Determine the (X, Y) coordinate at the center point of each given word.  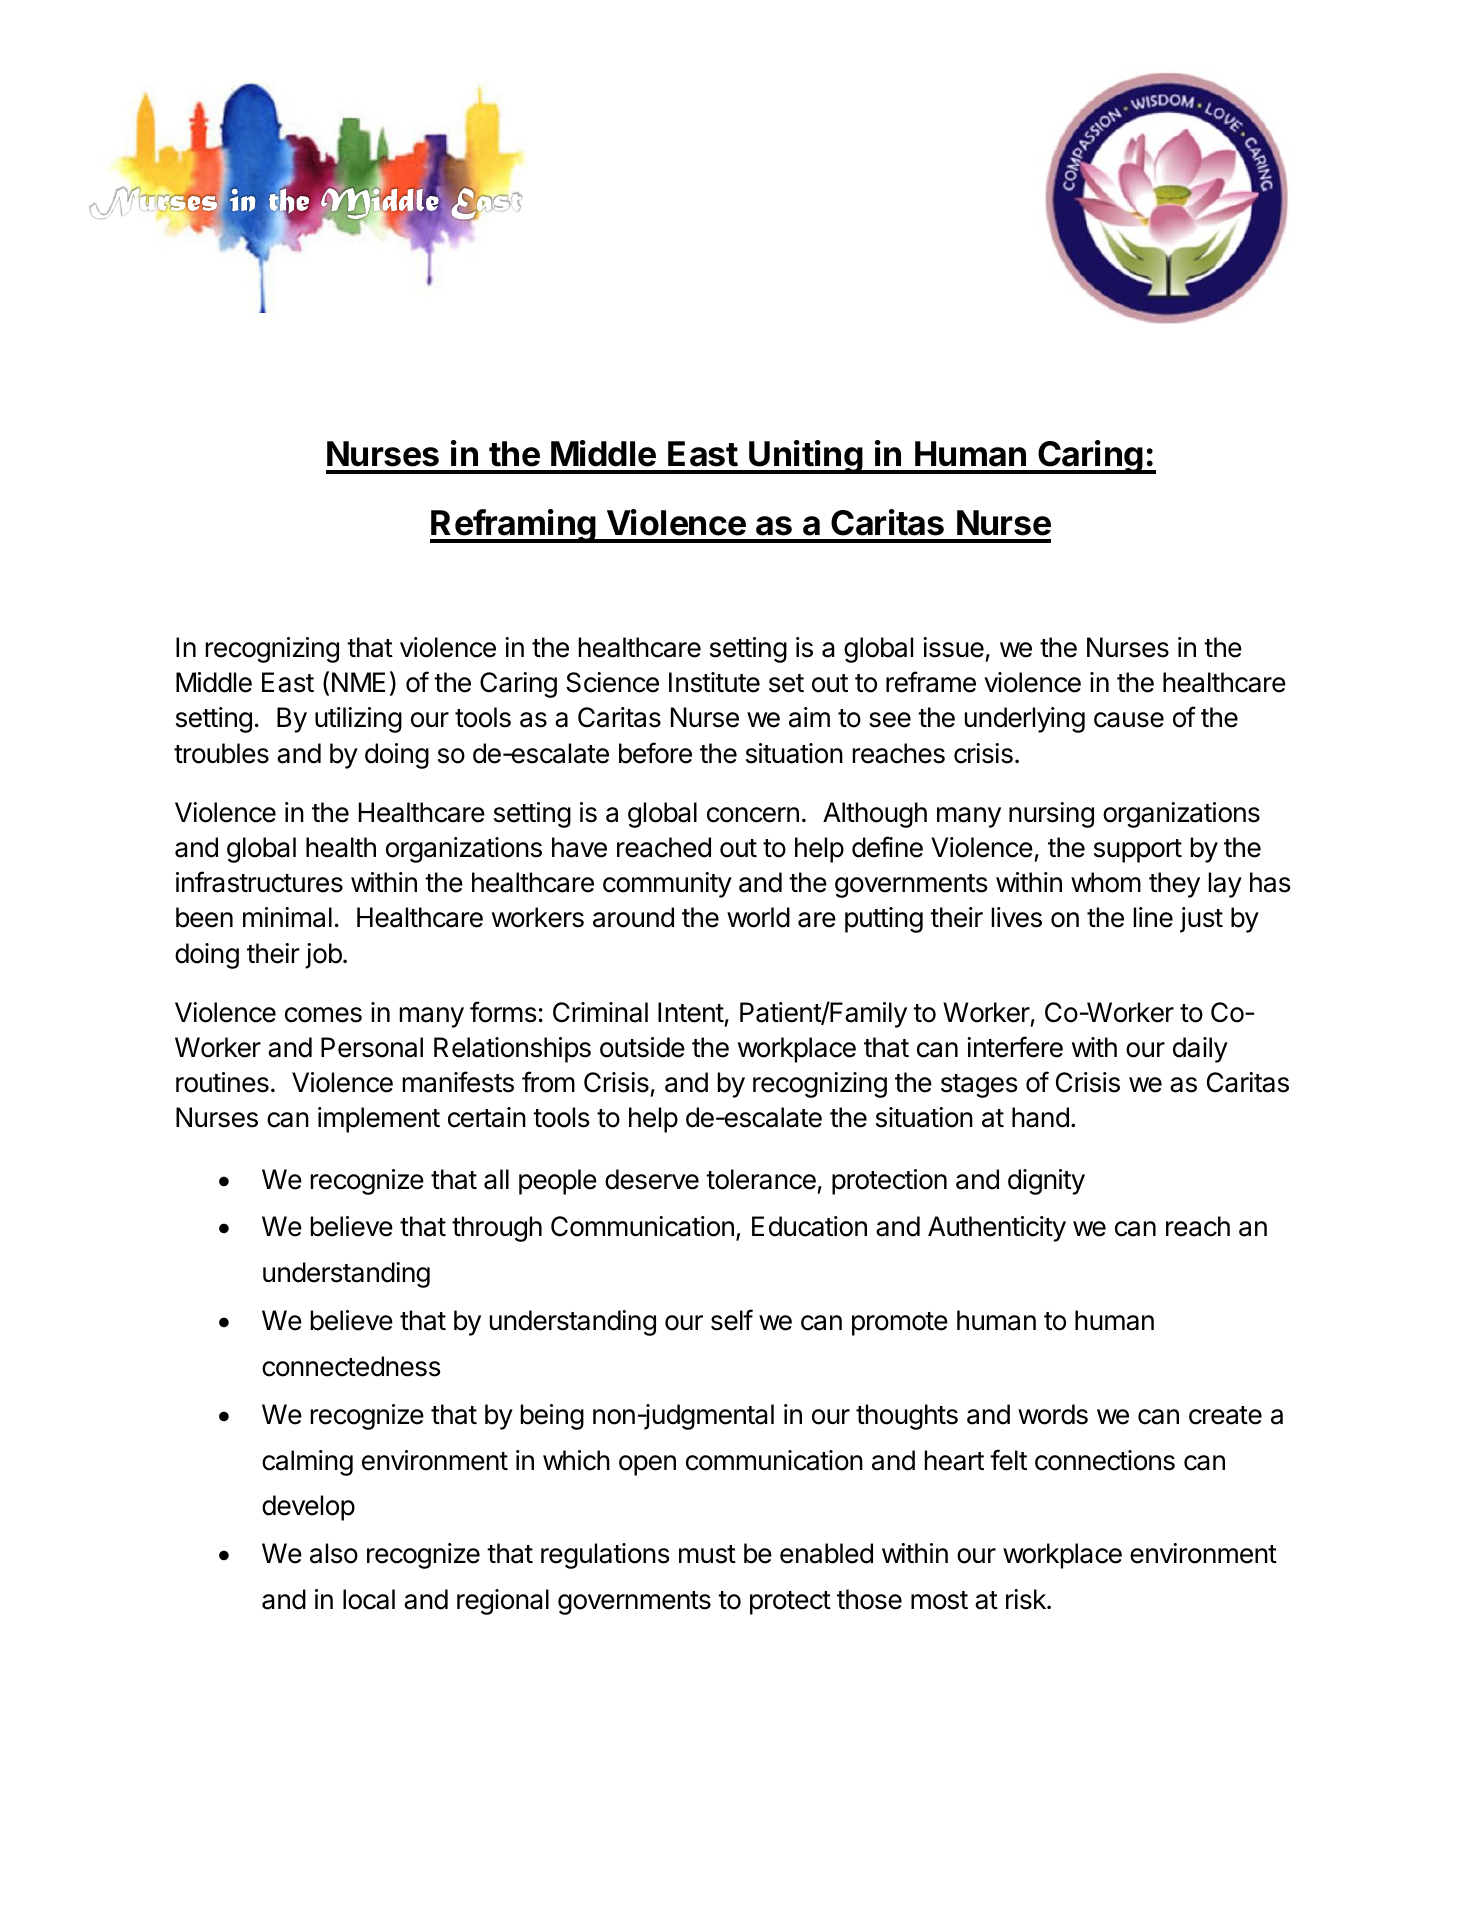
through (497, 1229)
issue (953, 647)
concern (753, 815)
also (334, 1553)
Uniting (806, 457)
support (1138, 851)
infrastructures (259, 882)
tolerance (761, 1179)
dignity (1046, 1182)
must (707, 1554)
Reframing (514, 526)
